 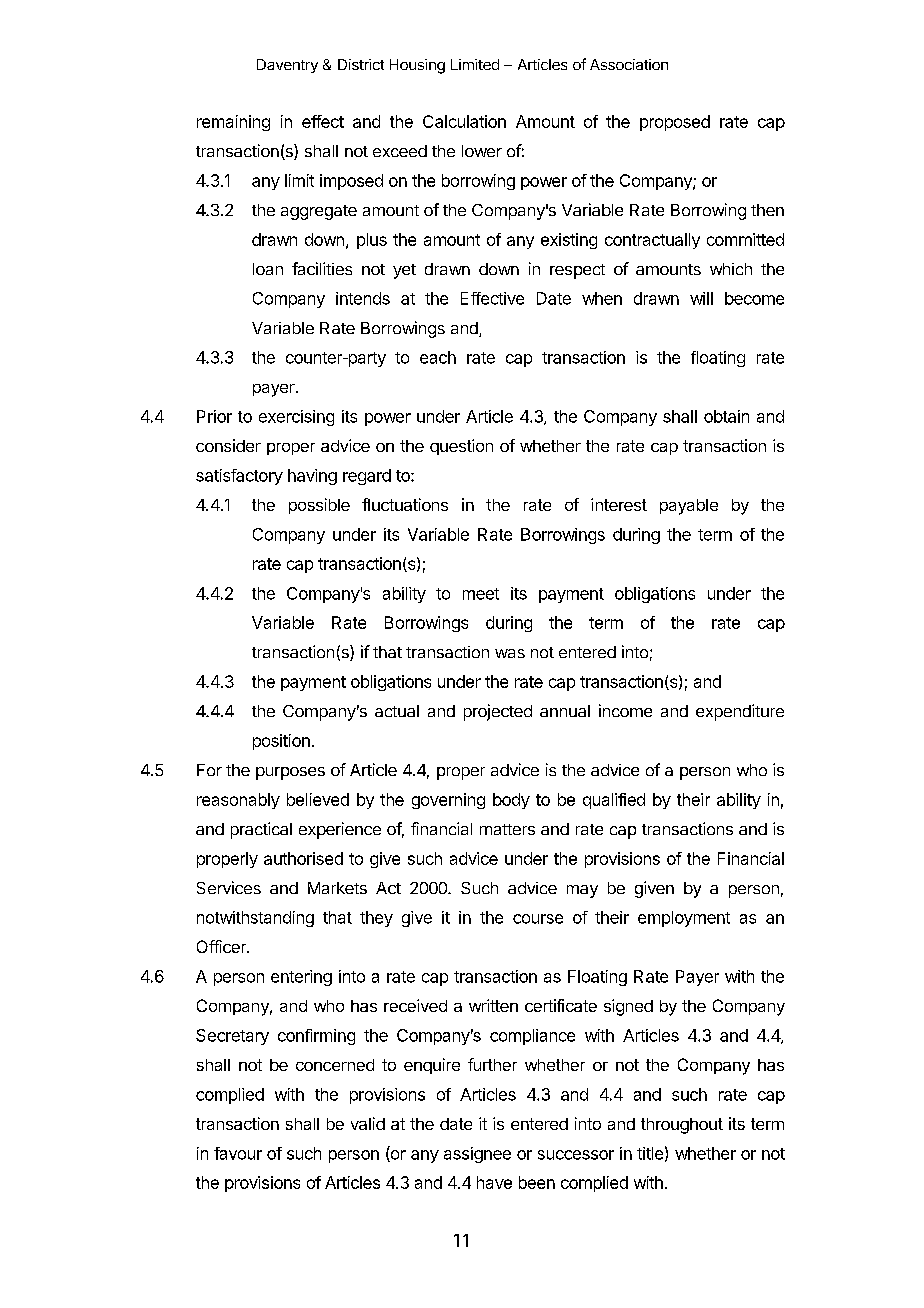 What do you see at coordinates (464, 121) in the screenshot?
I see `Calculation` at bounding box center [464, 121].
